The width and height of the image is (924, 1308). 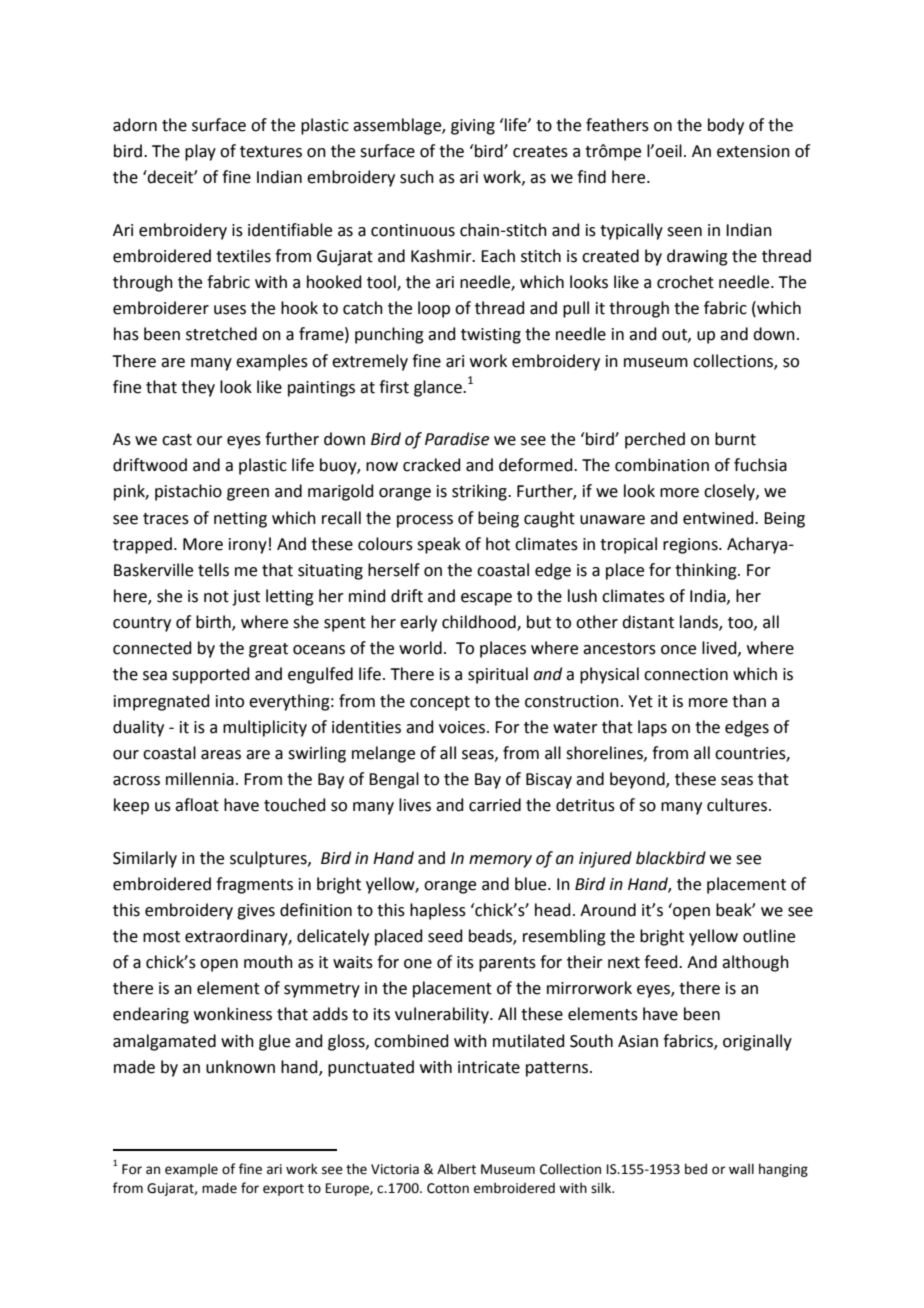 I want to click on cultures, so click(x=737, y=805).
